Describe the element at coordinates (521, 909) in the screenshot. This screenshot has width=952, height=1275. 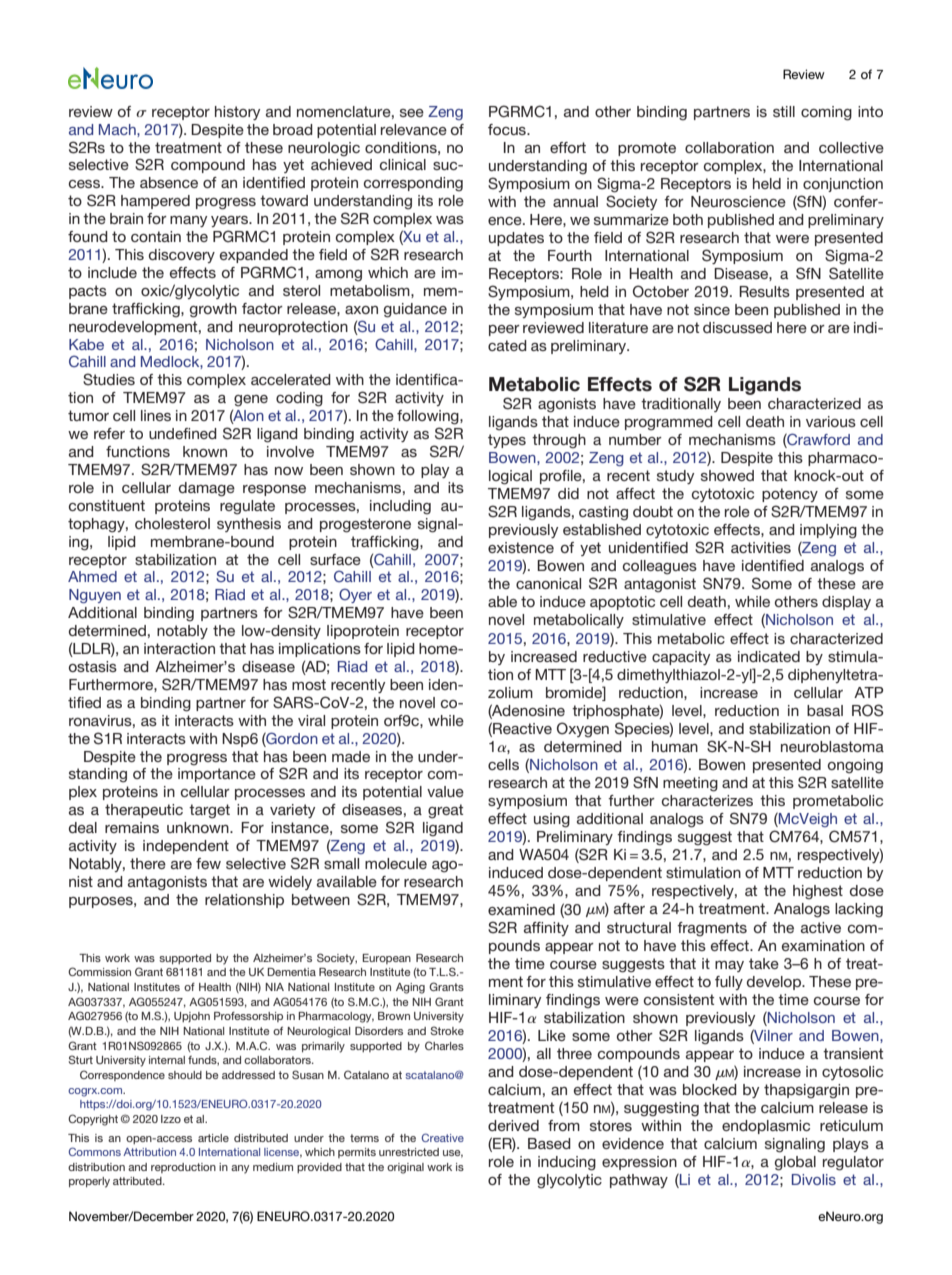
I see `examined` at that location.
